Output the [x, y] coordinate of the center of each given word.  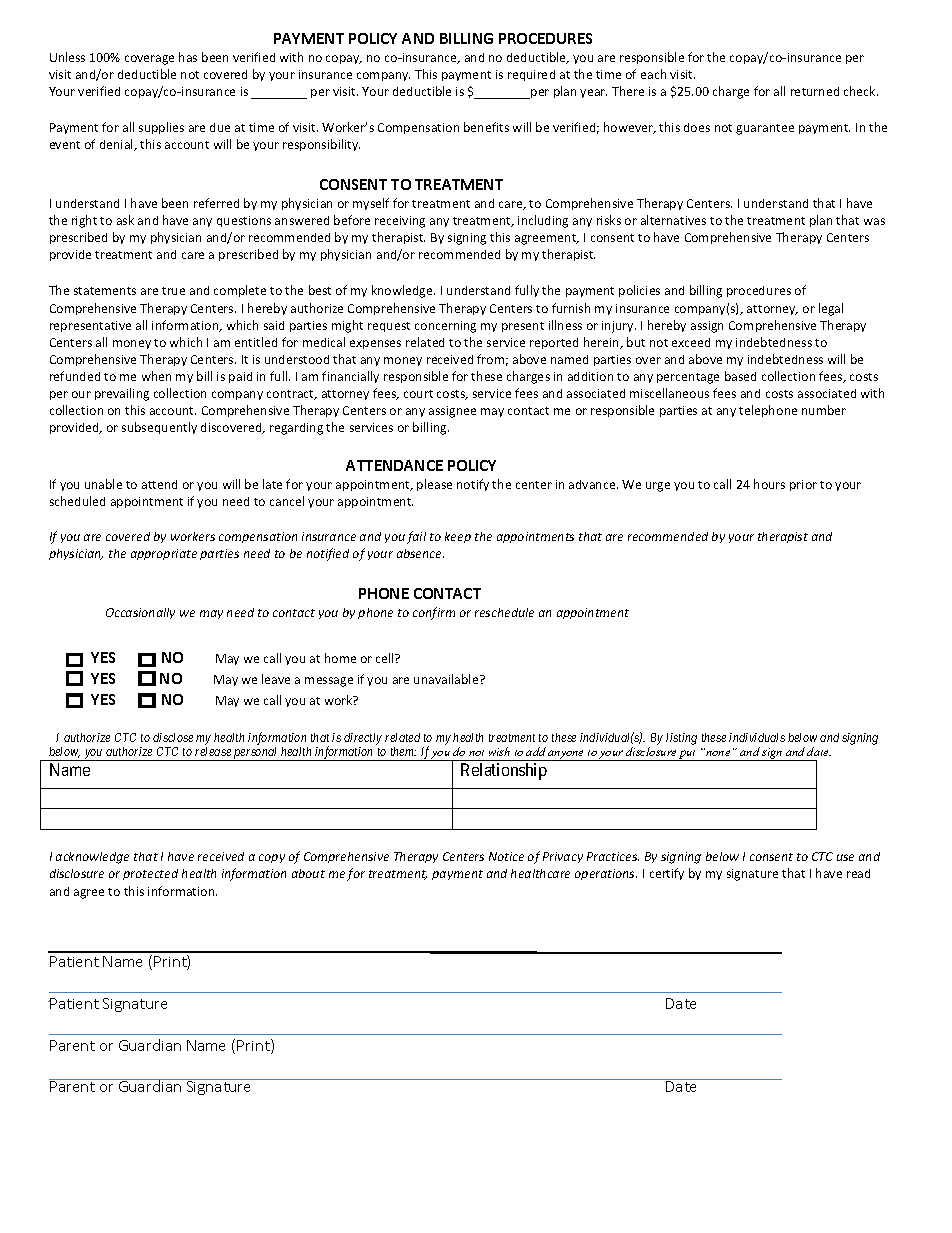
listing [681, 739]
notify [473, 485]
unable [103, 484]
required [531, 75]
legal [831, 309]
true [173, 291]
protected [150, 874]
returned [815, 91]
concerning [445, 327]
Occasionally [140, 613]
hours [769, 484]
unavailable [447, 679]
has [188, 57]
